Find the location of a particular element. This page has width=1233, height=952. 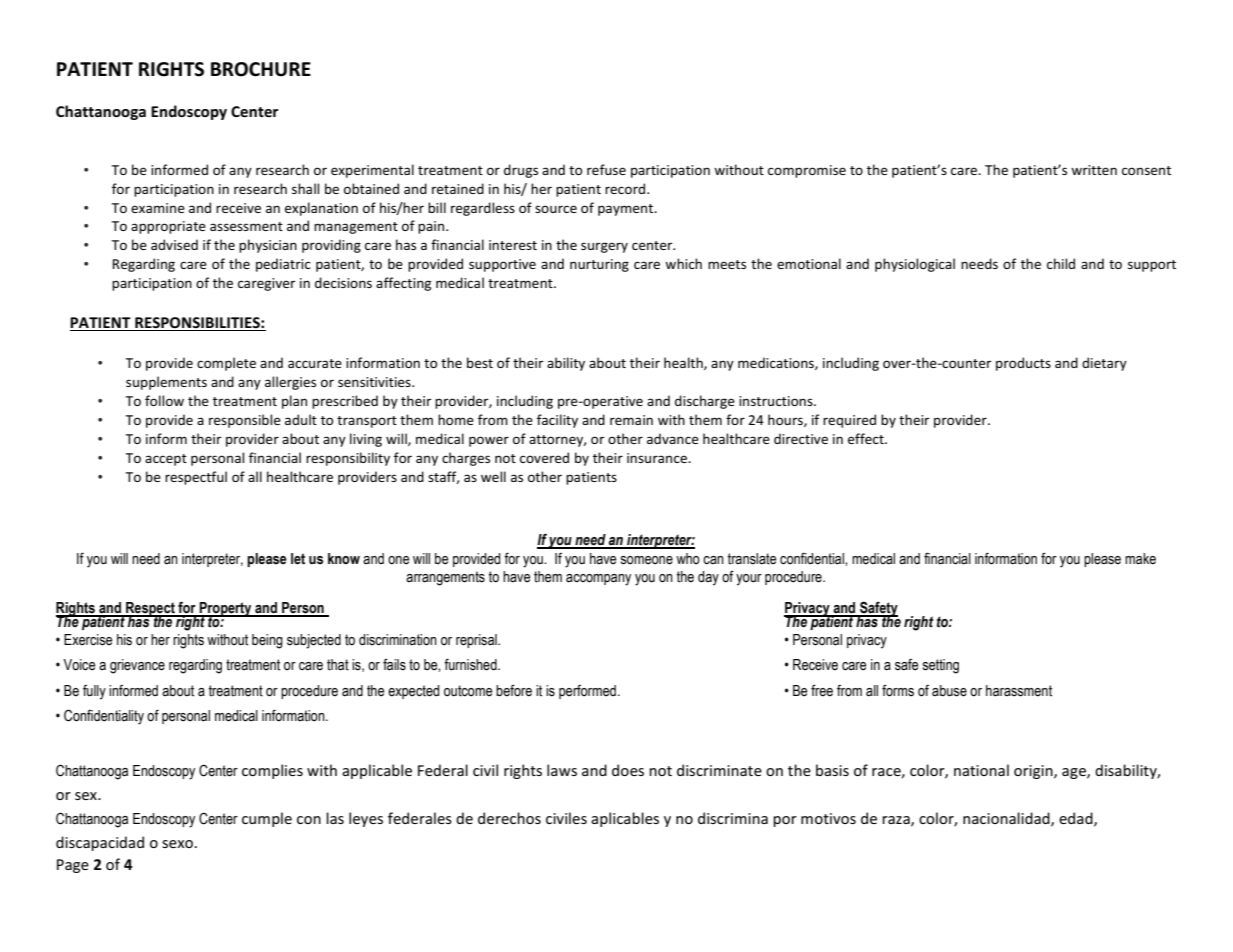

products is located at coordinates (1023, 364).
